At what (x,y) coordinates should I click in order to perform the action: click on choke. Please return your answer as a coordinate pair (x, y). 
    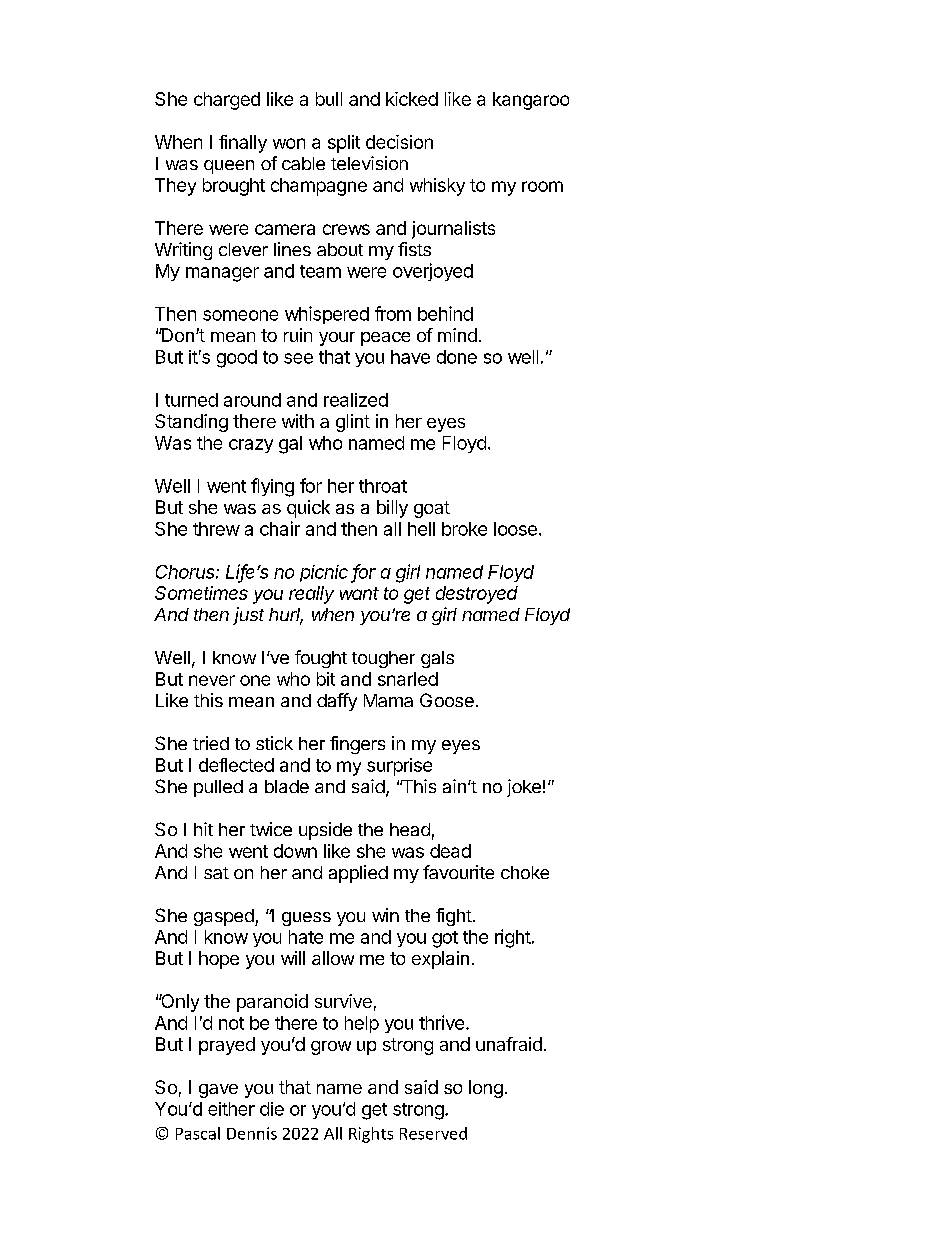
    Looking at the image, I should click on (525, 872).
